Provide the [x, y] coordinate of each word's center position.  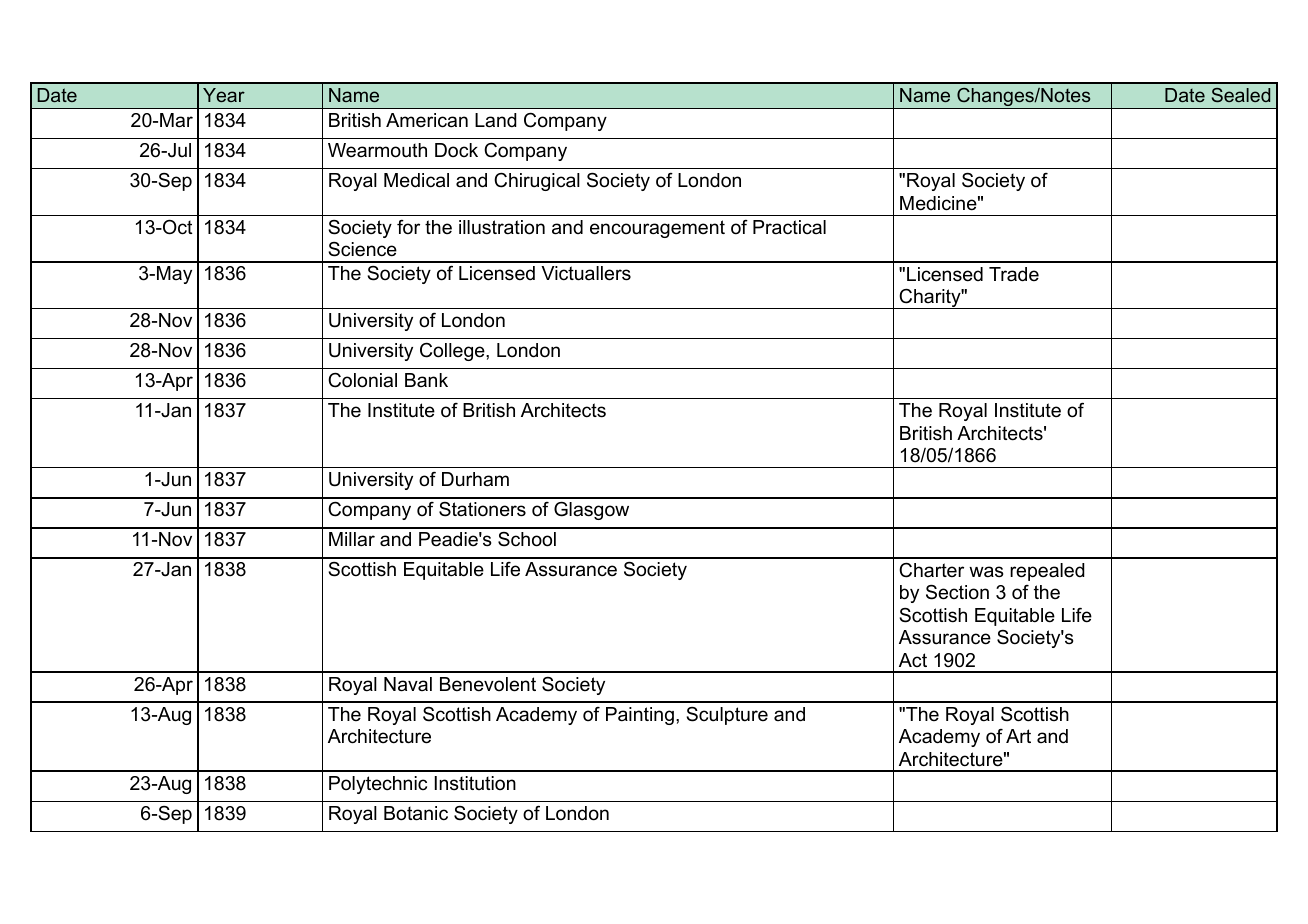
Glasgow [591, 510]
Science [362, 249]
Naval [408, 684]
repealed [1047, 572]
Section [957, 592]
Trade [1014, 274]
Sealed [1241, 95]
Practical [789, 227]
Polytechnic [378, 785]
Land [496, 120]
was [986, 572]
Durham [475, 479]
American [427, 120]
